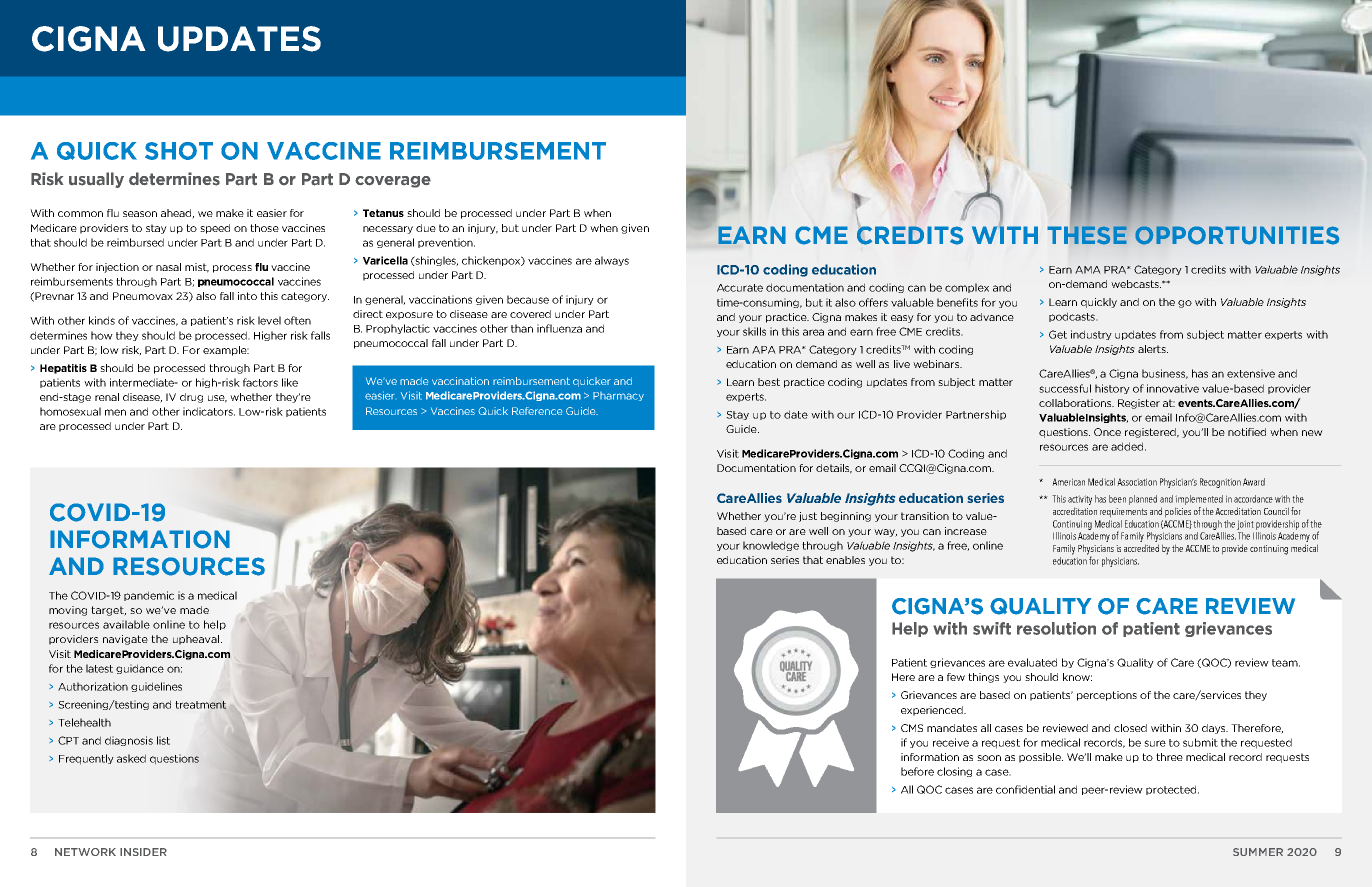 The height and width of the document is (887, 1372). Describe the element at coordinates (917, 771) in the document. I see `before` at that location.
